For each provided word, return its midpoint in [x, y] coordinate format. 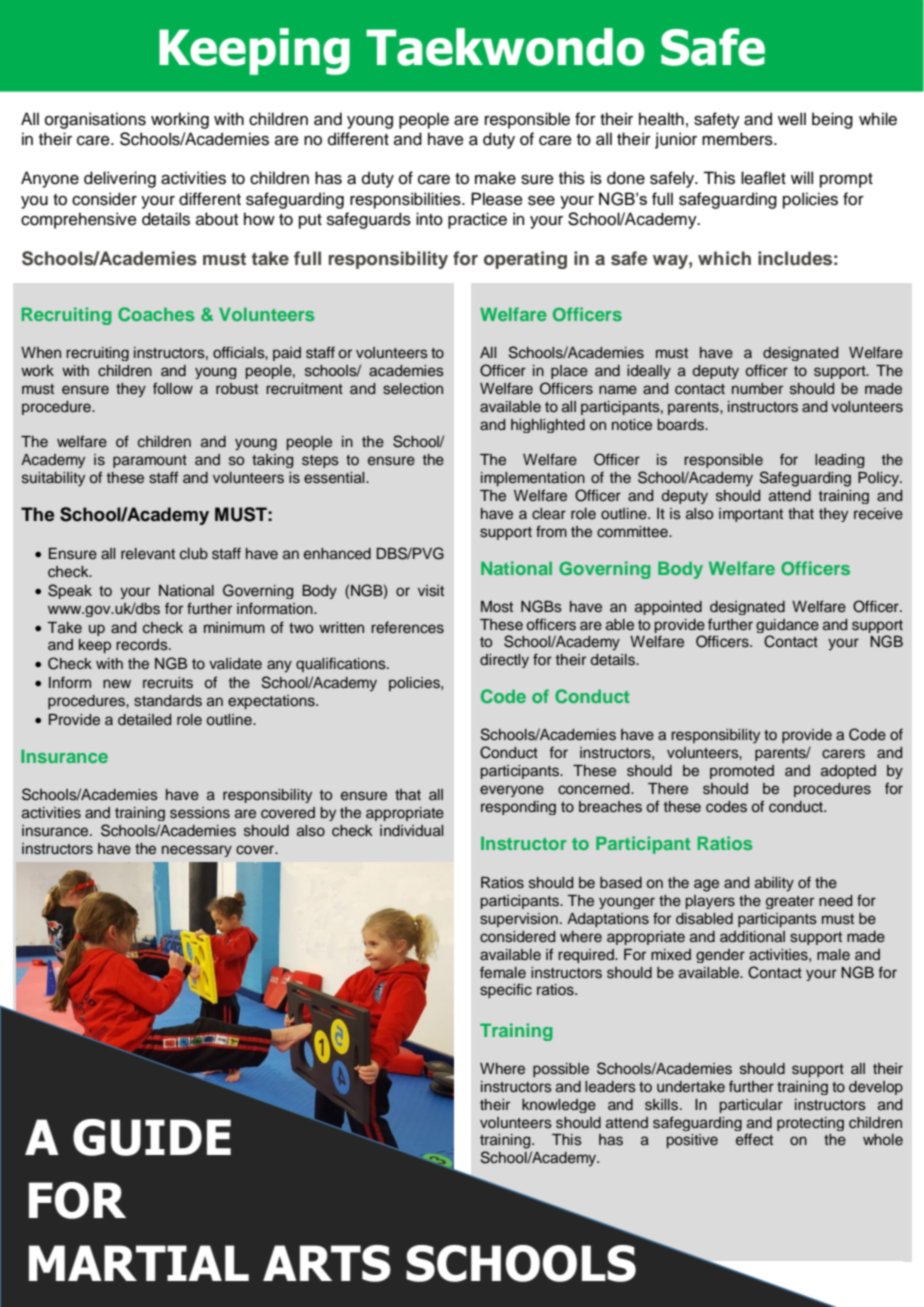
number [757, 389]
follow [173, 388]
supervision [519, 920]
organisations [95, 120]
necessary [197, 851]
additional [752, 936]
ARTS [327, 1263]
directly [504, 661]
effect [754, 1139]
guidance [787, 626]
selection [413, 389]
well [792, 119]
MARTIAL [139, 1263]
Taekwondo [505, 47]
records [143, 645]
